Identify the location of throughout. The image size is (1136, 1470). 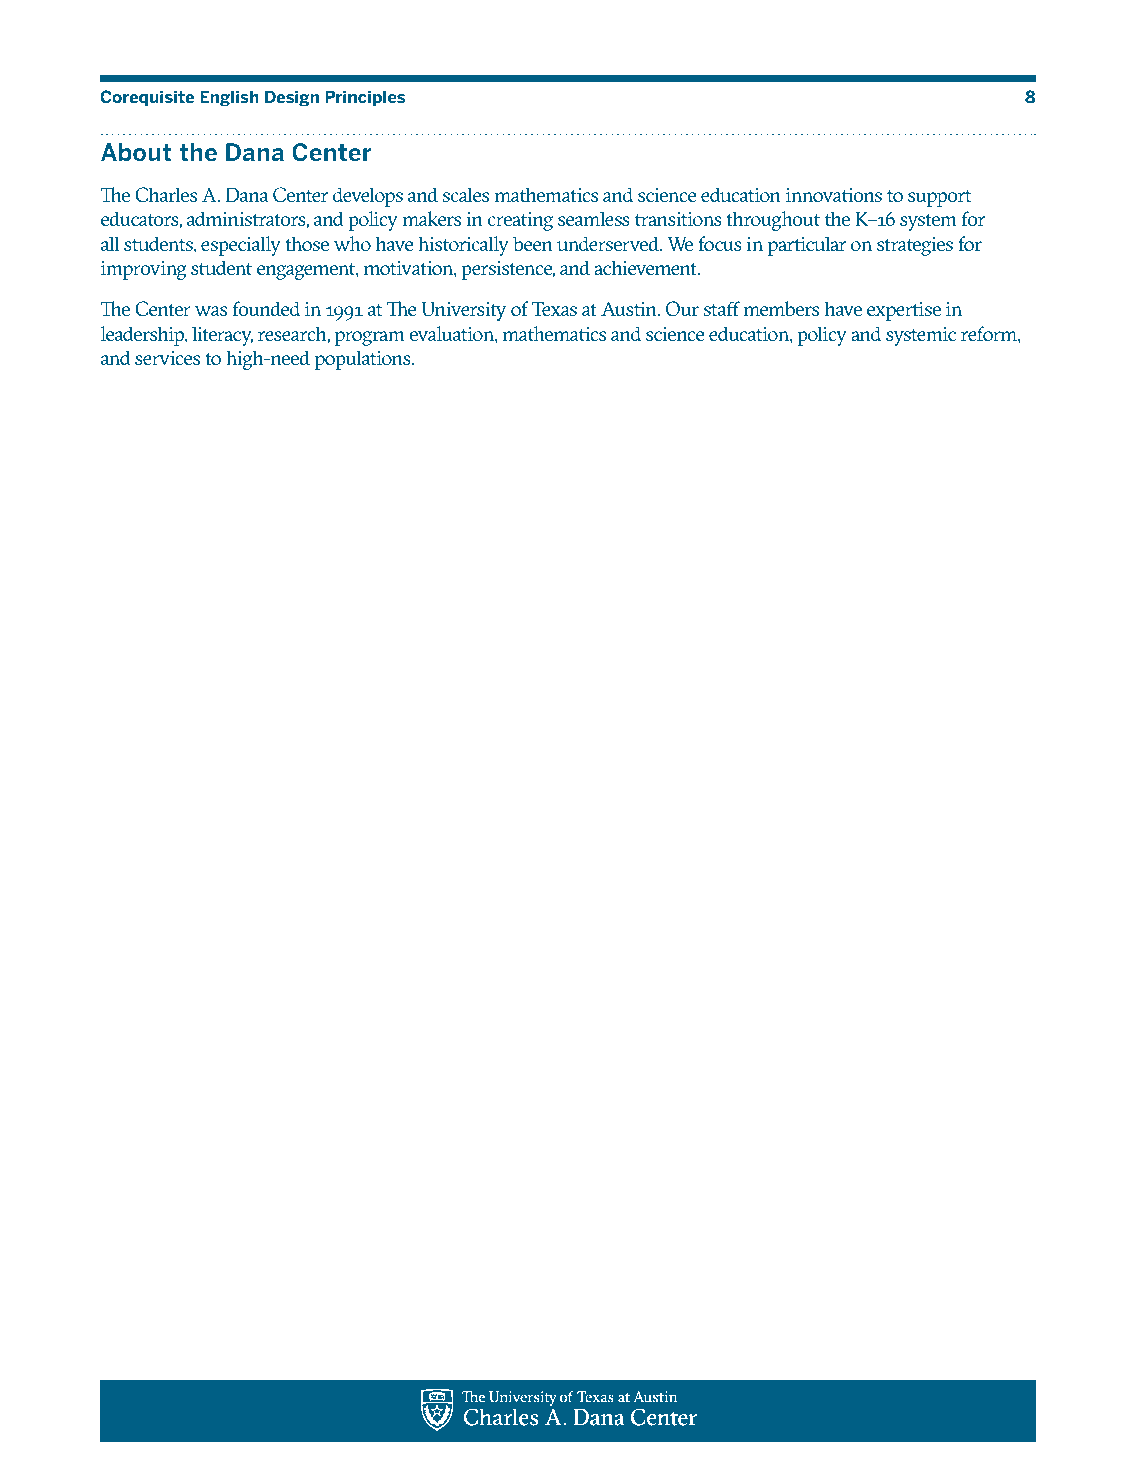
(773, 221).
